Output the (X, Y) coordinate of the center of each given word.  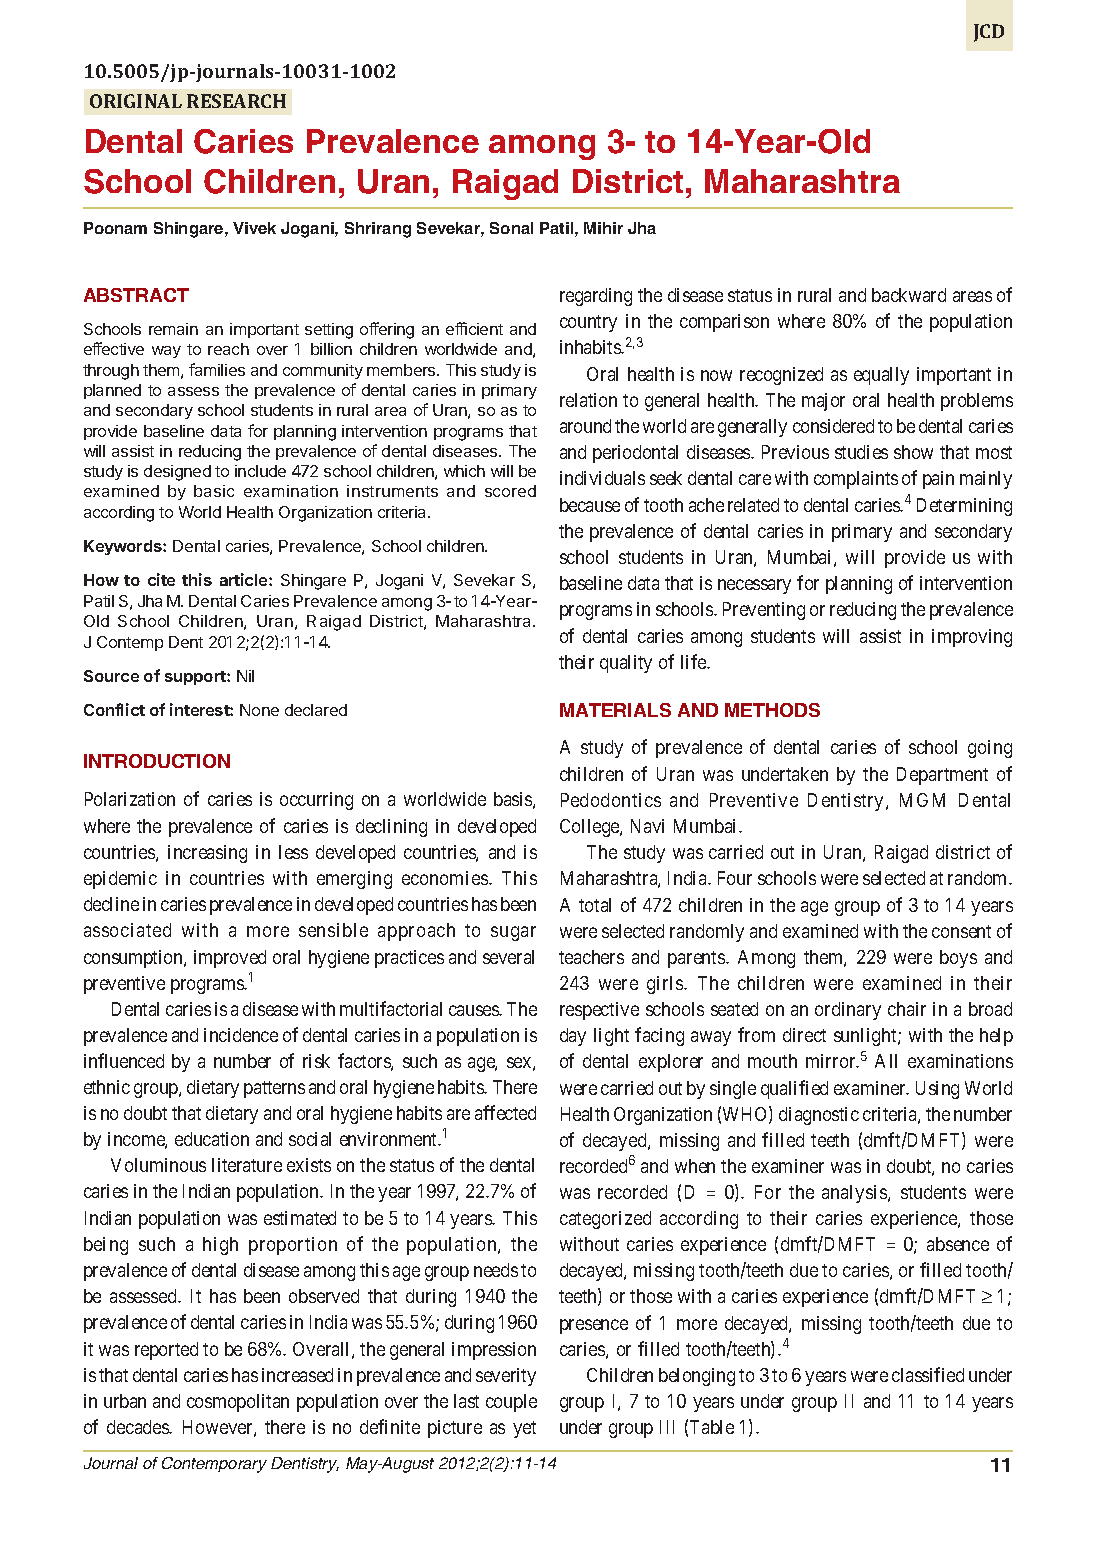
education (212, 1139)
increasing (207, 854)
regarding (596, 297)
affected (505, 1112)
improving (972, 638)
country (588, 323)
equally (881, 376)
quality (626, 664)
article (245, 579)
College (590, 828)
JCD (989, 33)
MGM (922, 800)
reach (228, 349)
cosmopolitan (238, 1403)
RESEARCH (236, 101)
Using (937, 1090)
